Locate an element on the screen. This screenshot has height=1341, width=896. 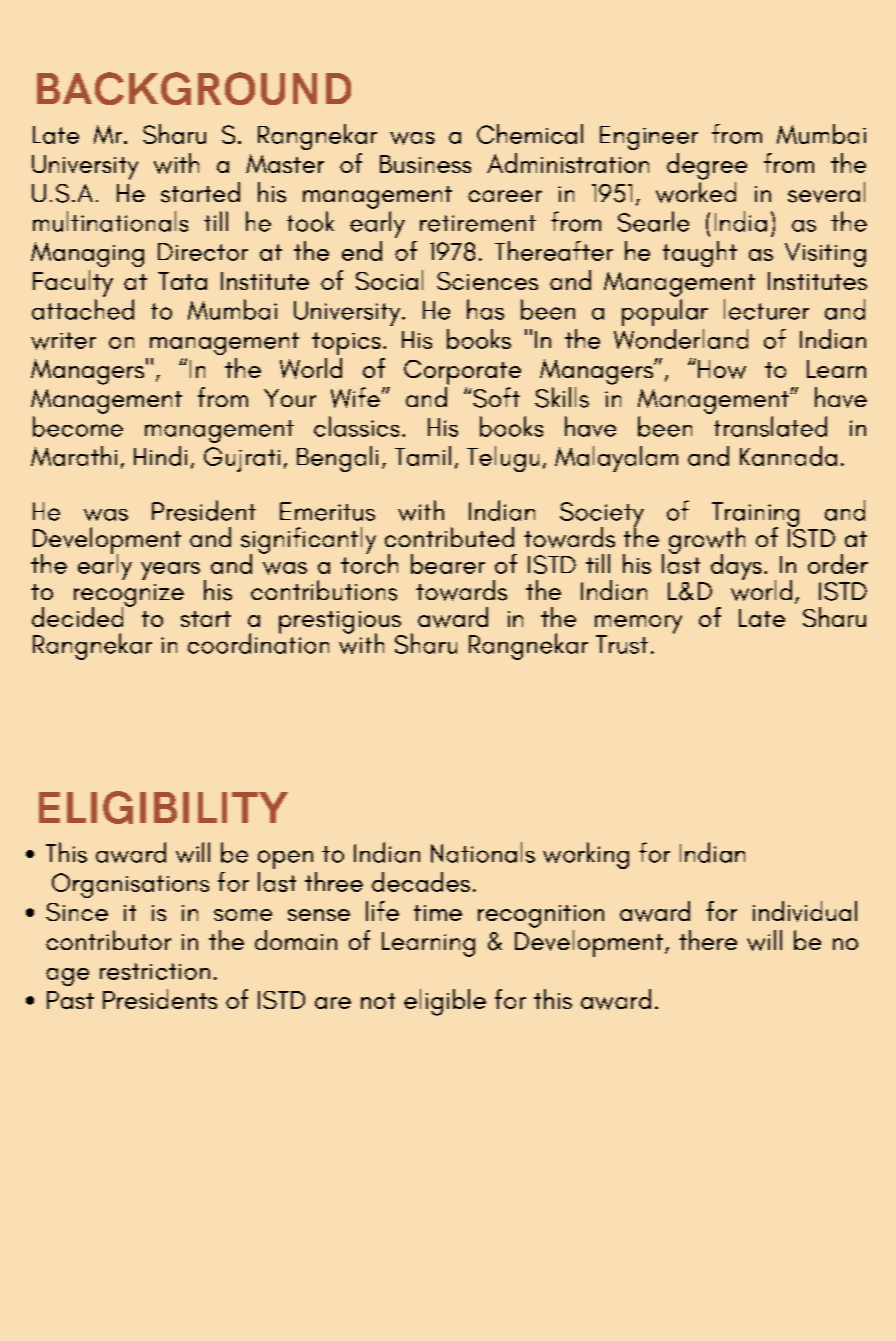
degree is located at coordinates (707, 166).
